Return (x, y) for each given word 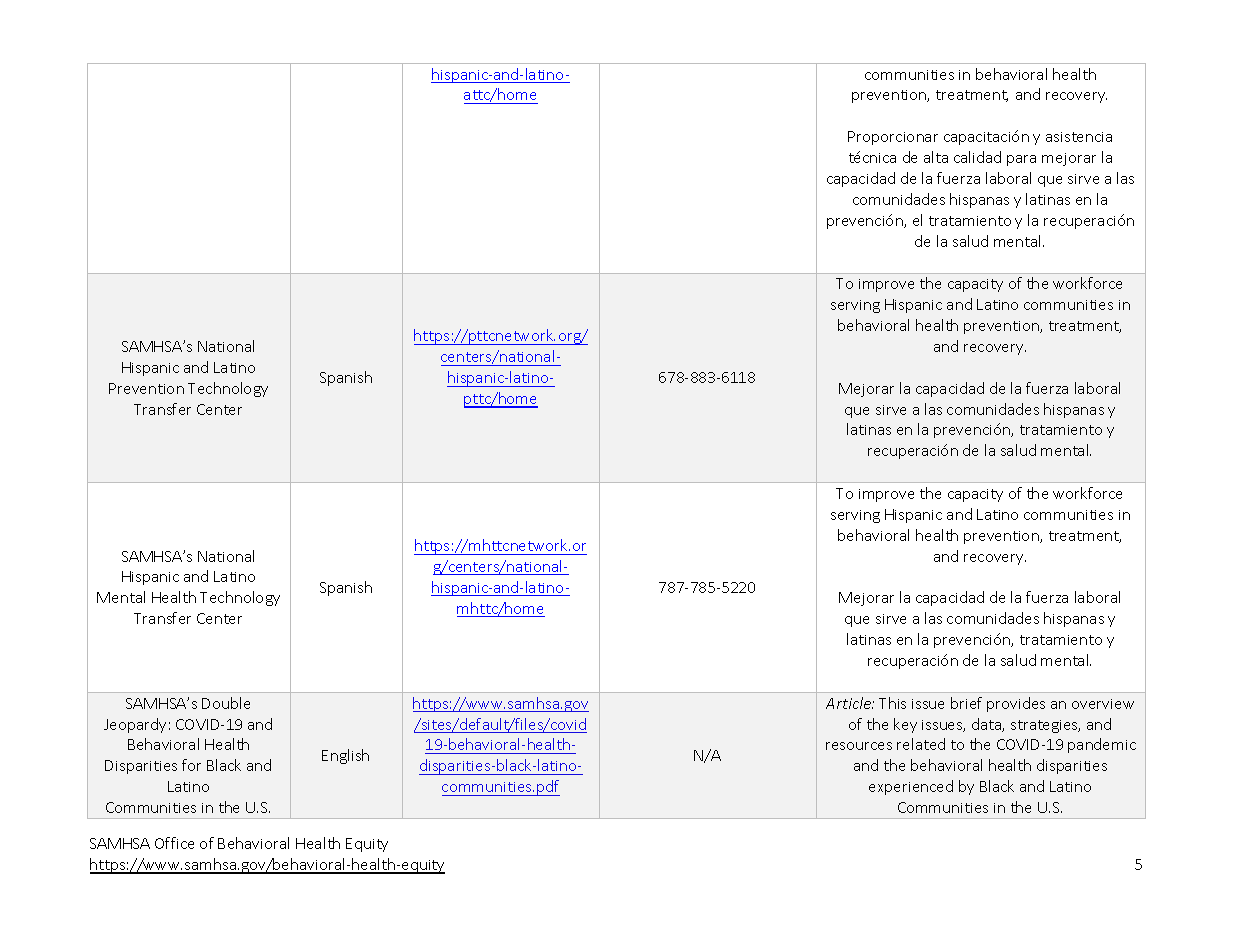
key (905, 725)
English (345, 756)
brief (966, 703)
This (892, 703)
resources (859, 746)
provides (1016, 704)
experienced (911, 787)
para (1021, 160)
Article (849, 703)
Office (174, 843)
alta (936, 157)
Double (226, 703)
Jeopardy (135, 725)
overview (1103, 704)
